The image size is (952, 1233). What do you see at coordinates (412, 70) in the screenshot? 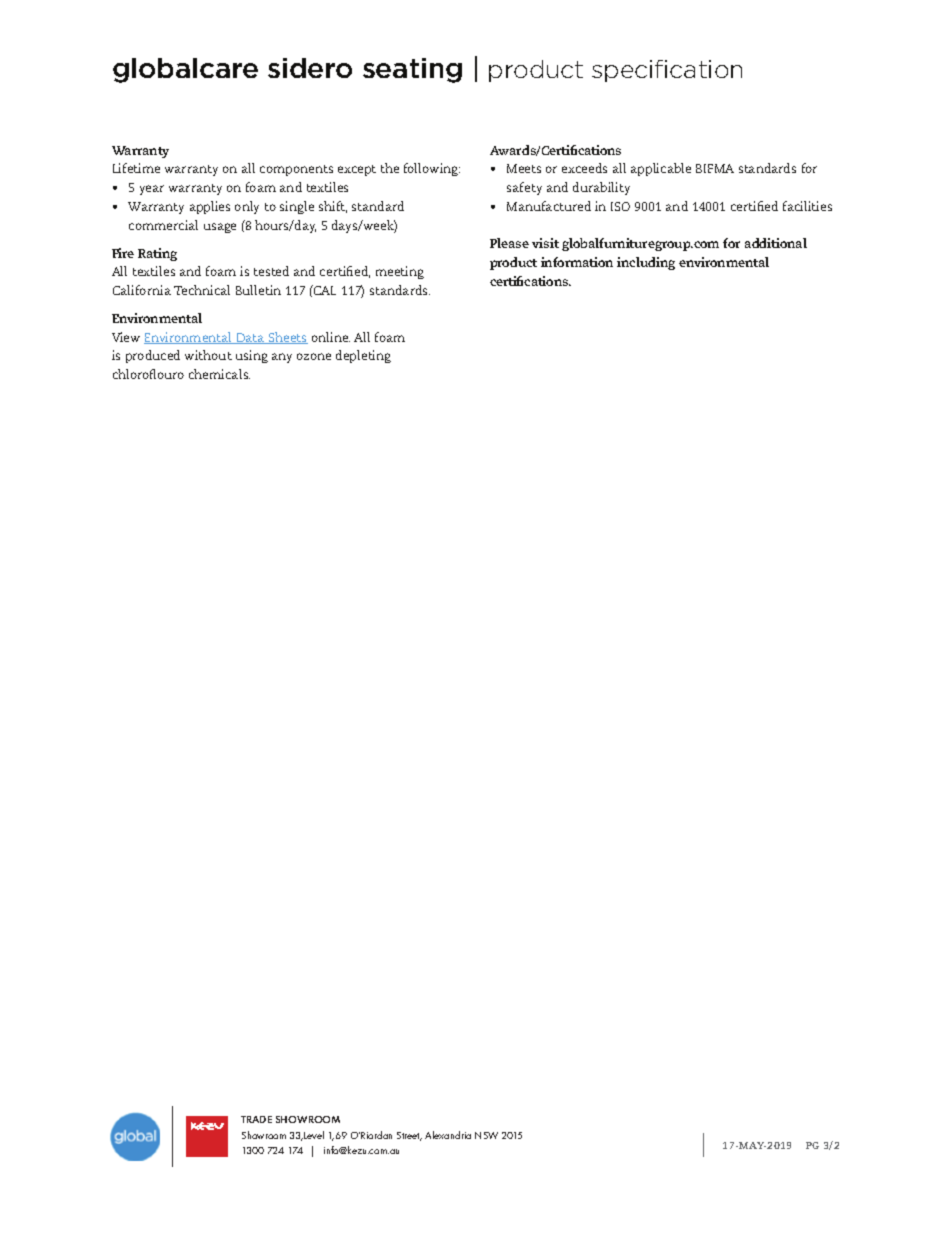
I see `seating` at bounding box center [412, 70].
